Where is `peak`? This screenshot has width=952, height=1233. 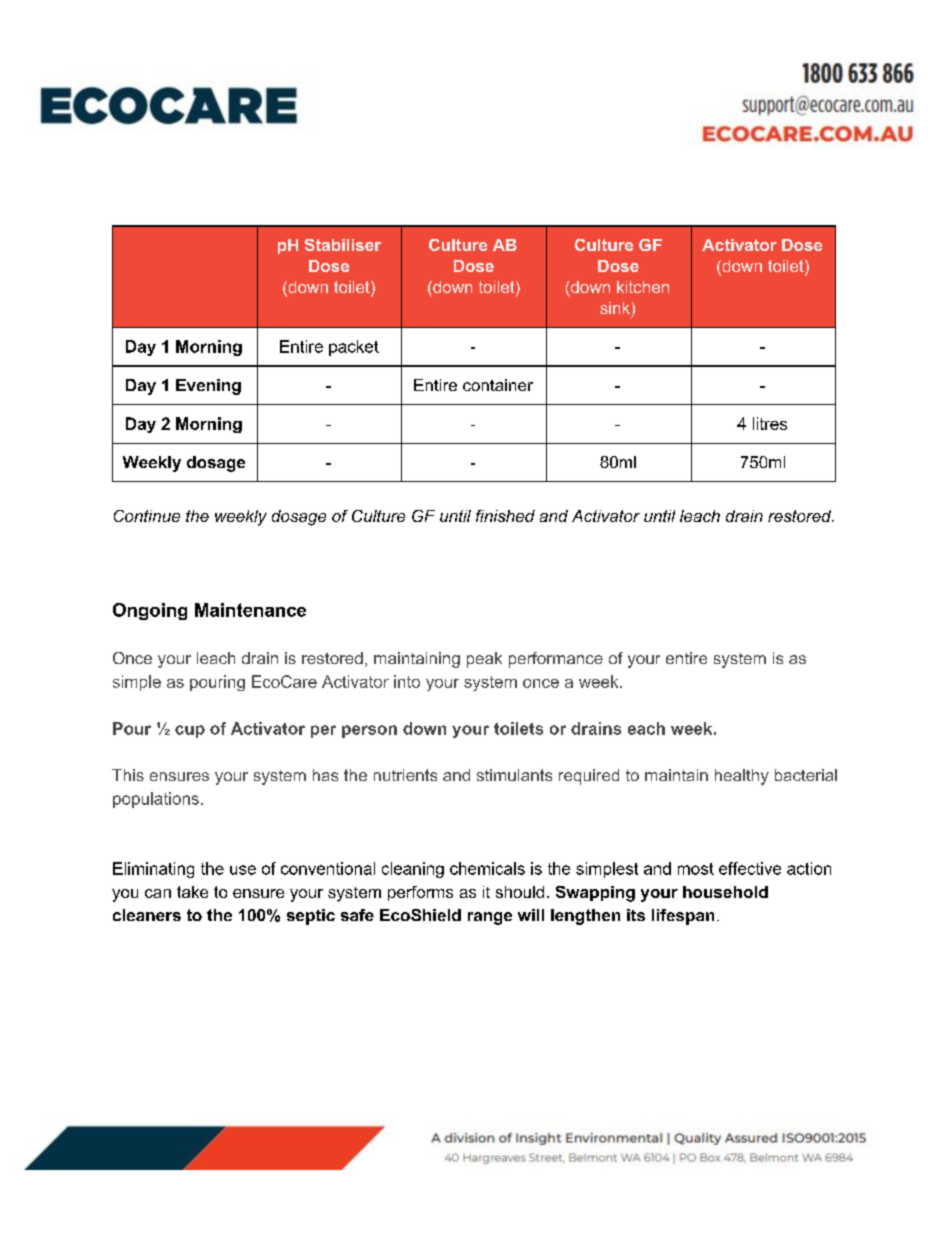 peak is located at coordinates (484, 660).
